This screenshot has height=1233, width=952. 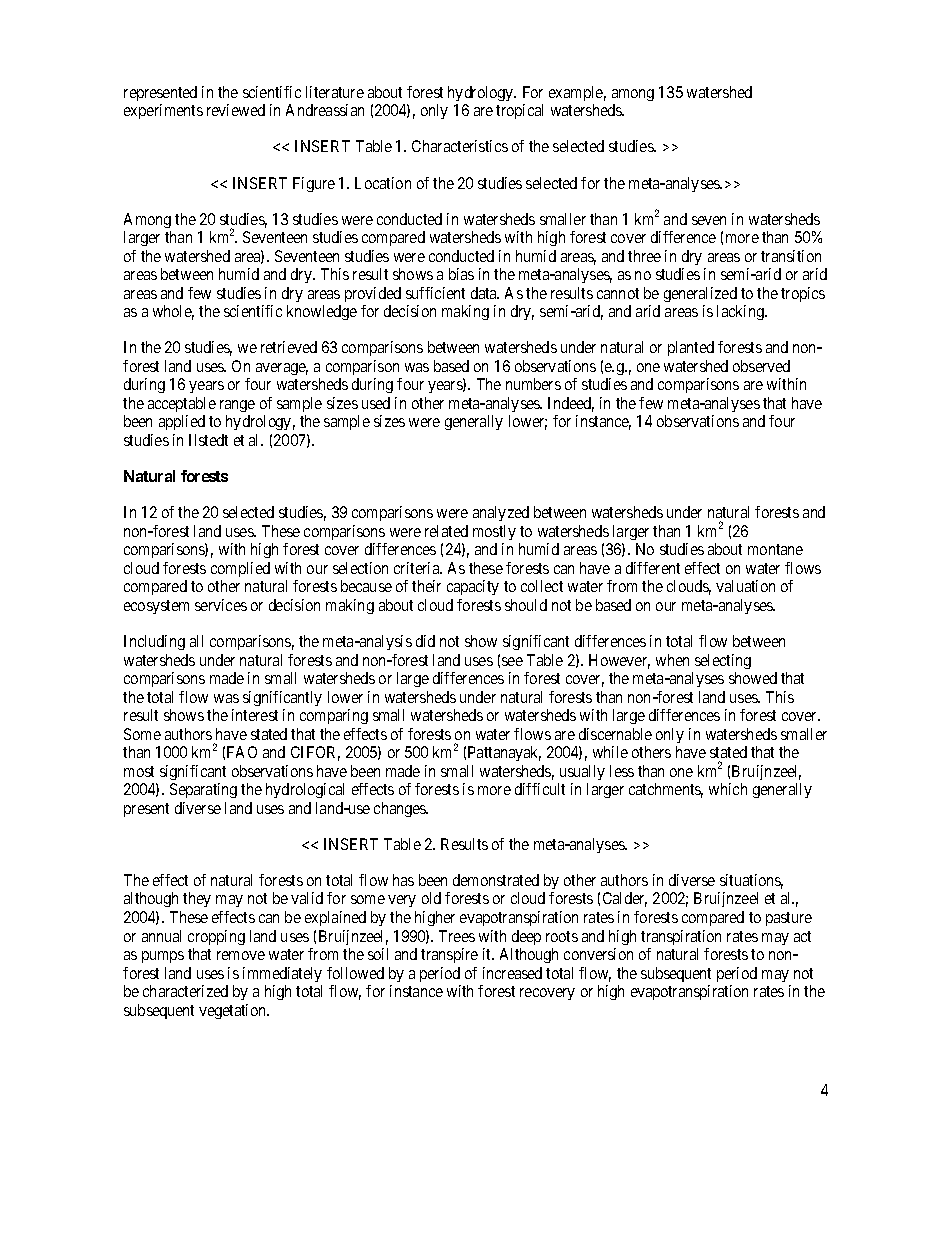 What do you see at coordinates (240, 569) in the screenshot?
I see `complied` at bounding box center [240, 569].
